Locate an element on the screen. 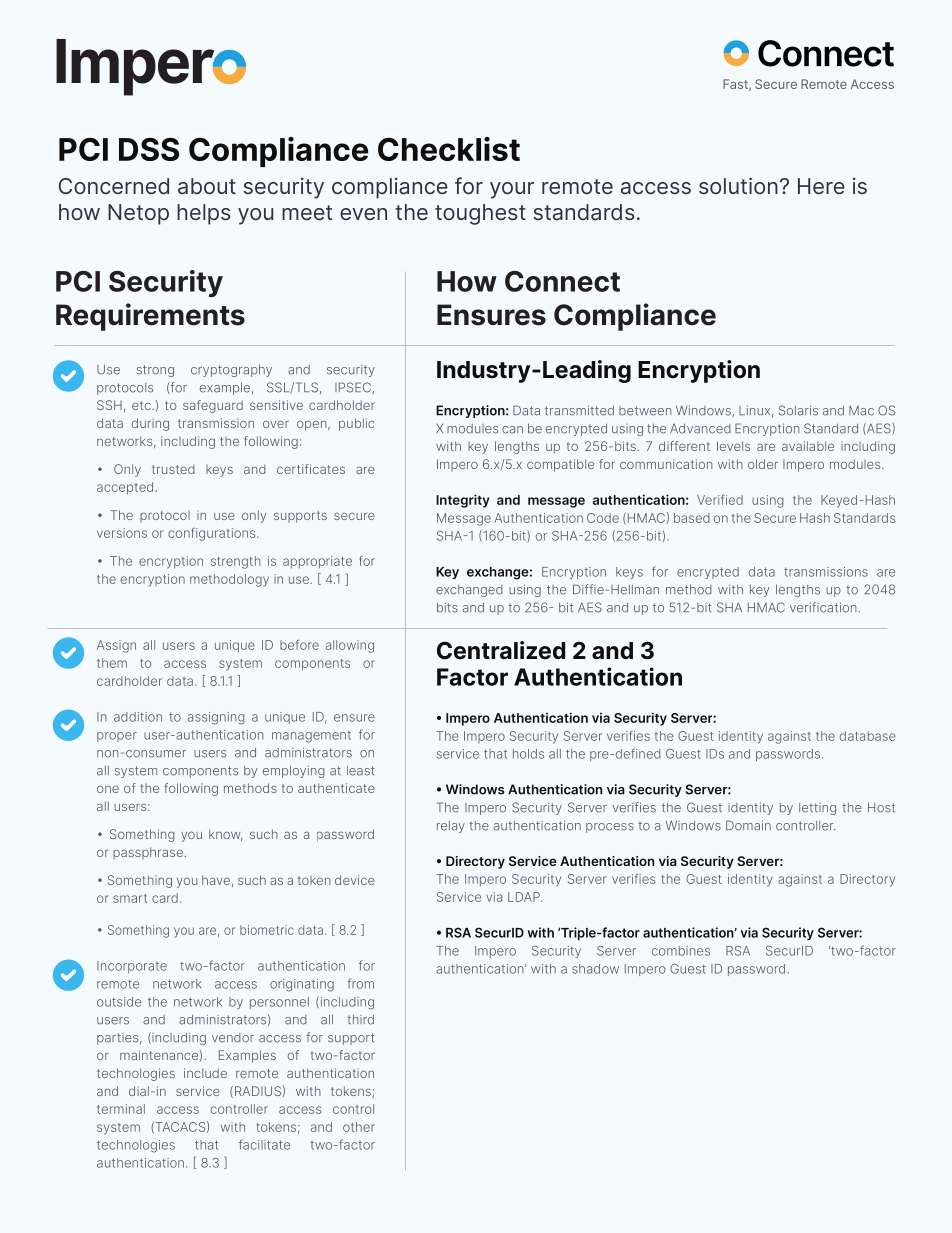 This screenshot has height=1233, width=952. include is located at coordinates (205, 1073).
